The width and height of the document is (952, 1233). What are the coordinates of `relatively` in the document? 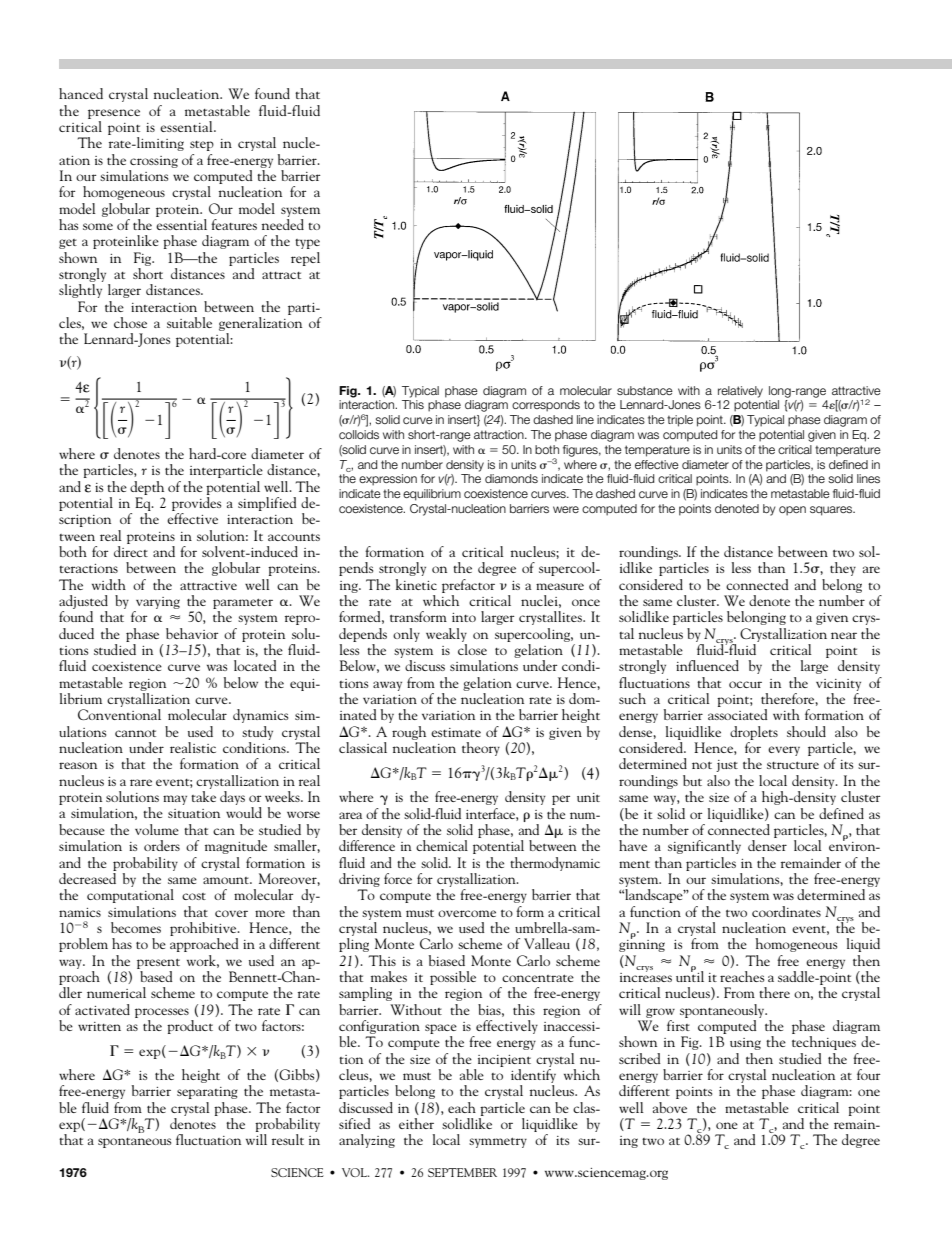 It's located at (740, 392).
